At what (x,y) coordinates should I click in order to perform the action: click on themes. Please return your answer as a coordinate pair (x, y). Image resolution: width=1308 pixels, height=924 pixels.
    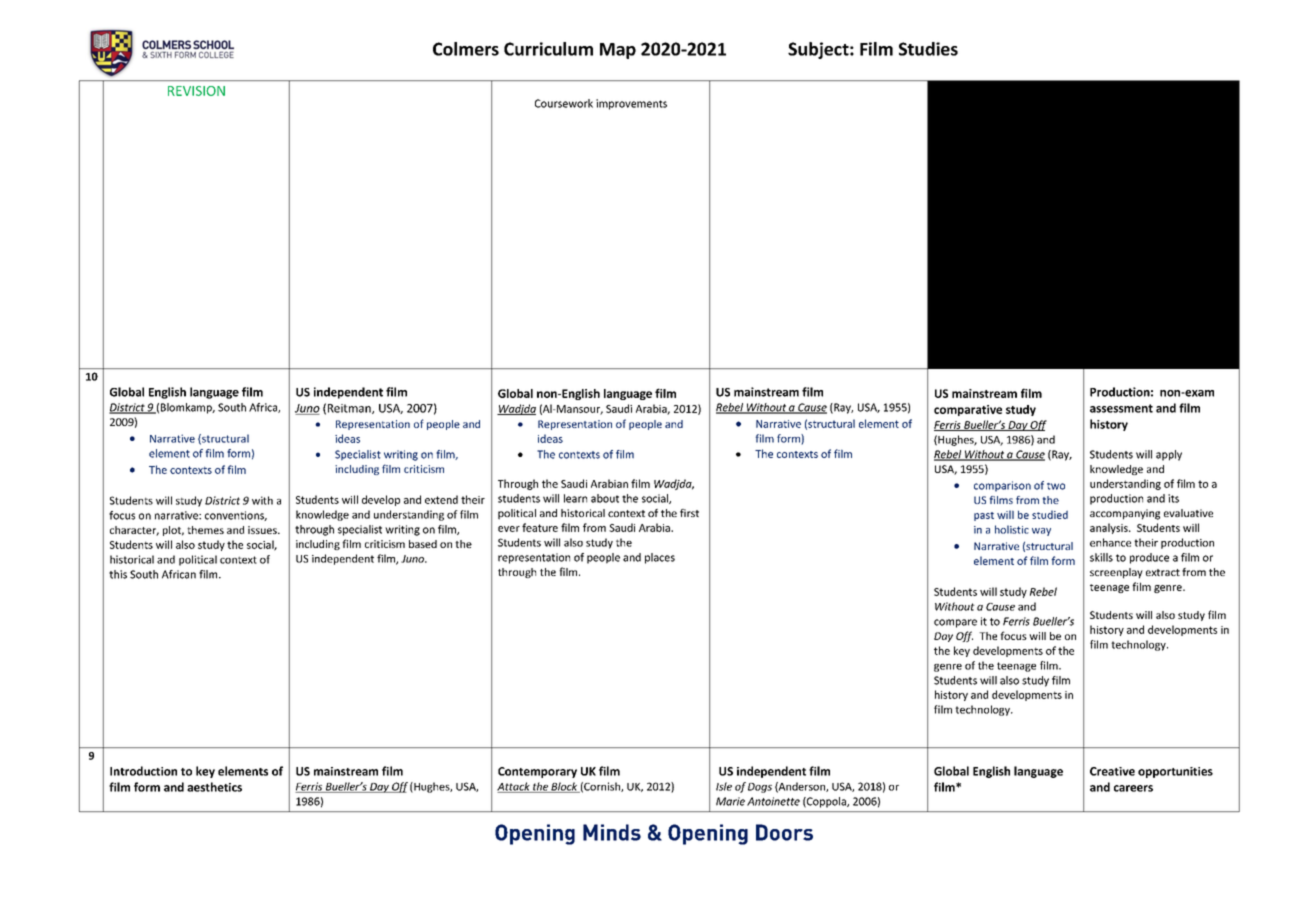
    Looking at the image, I should click on (205, 530).
